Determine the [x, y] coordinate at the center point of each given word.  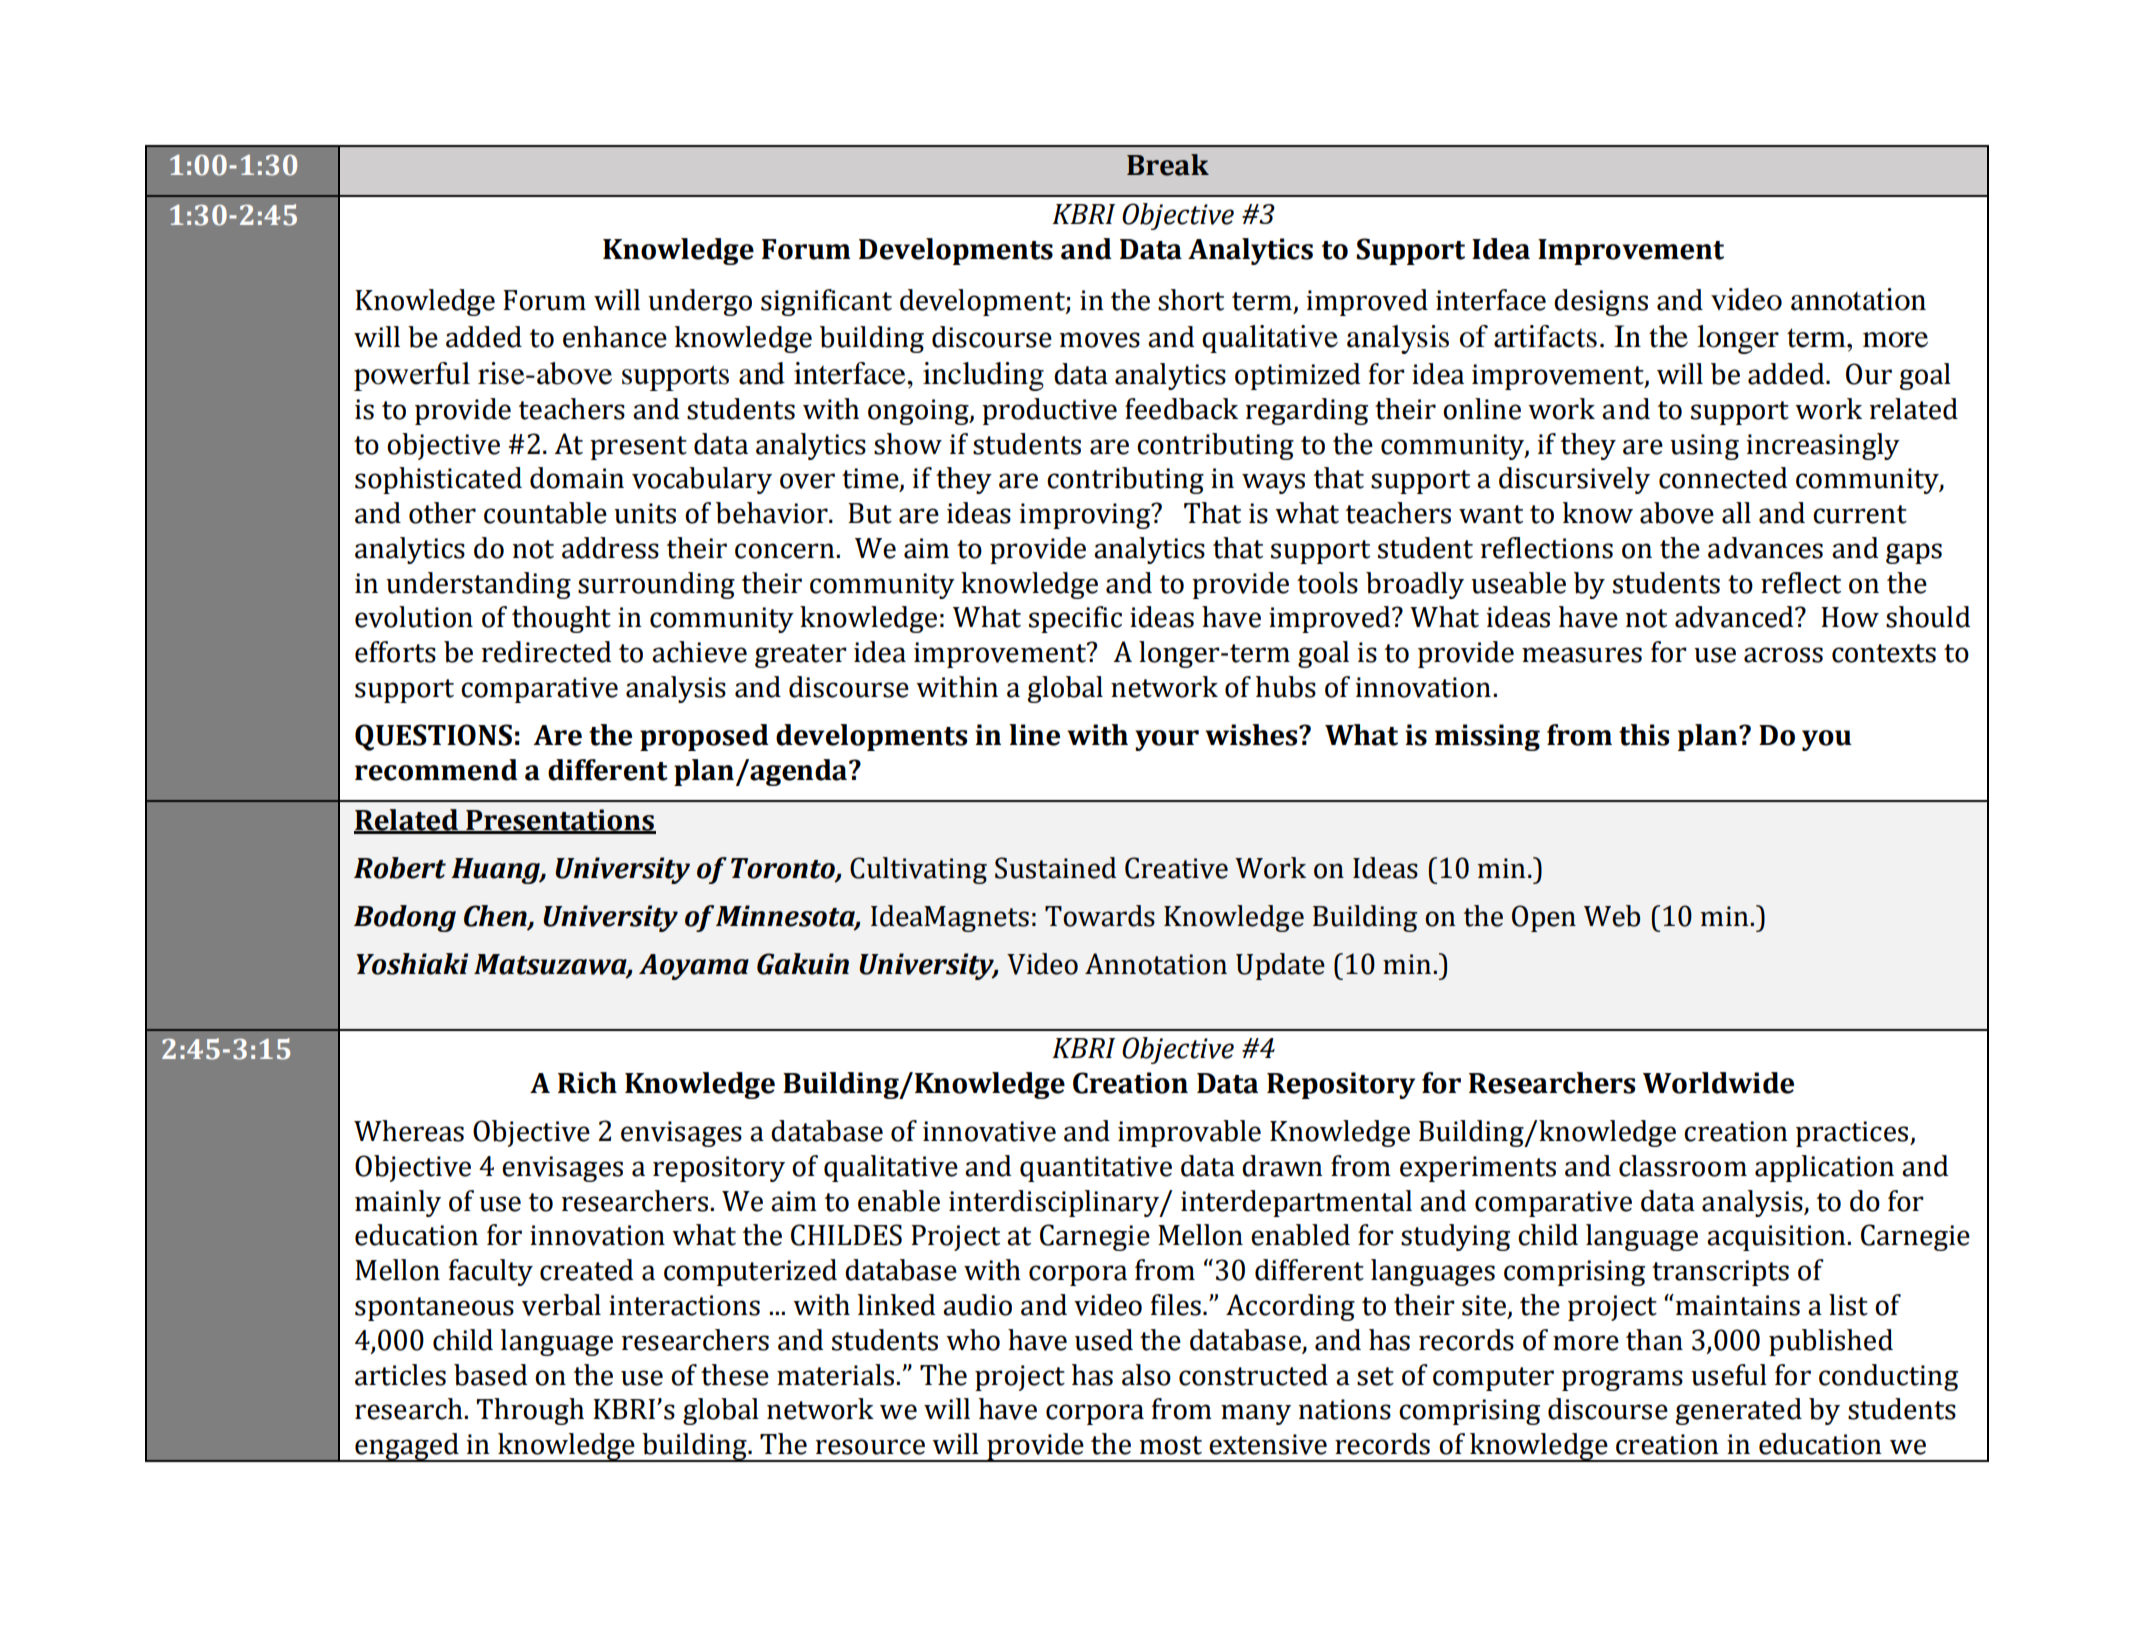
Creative [1176, 868]
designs [1601, 302]
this [1644, 735]
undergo [700, 302]
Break [1168, 165]
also [1146, 1375]
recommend [436, 770]
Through [530, 1411]
